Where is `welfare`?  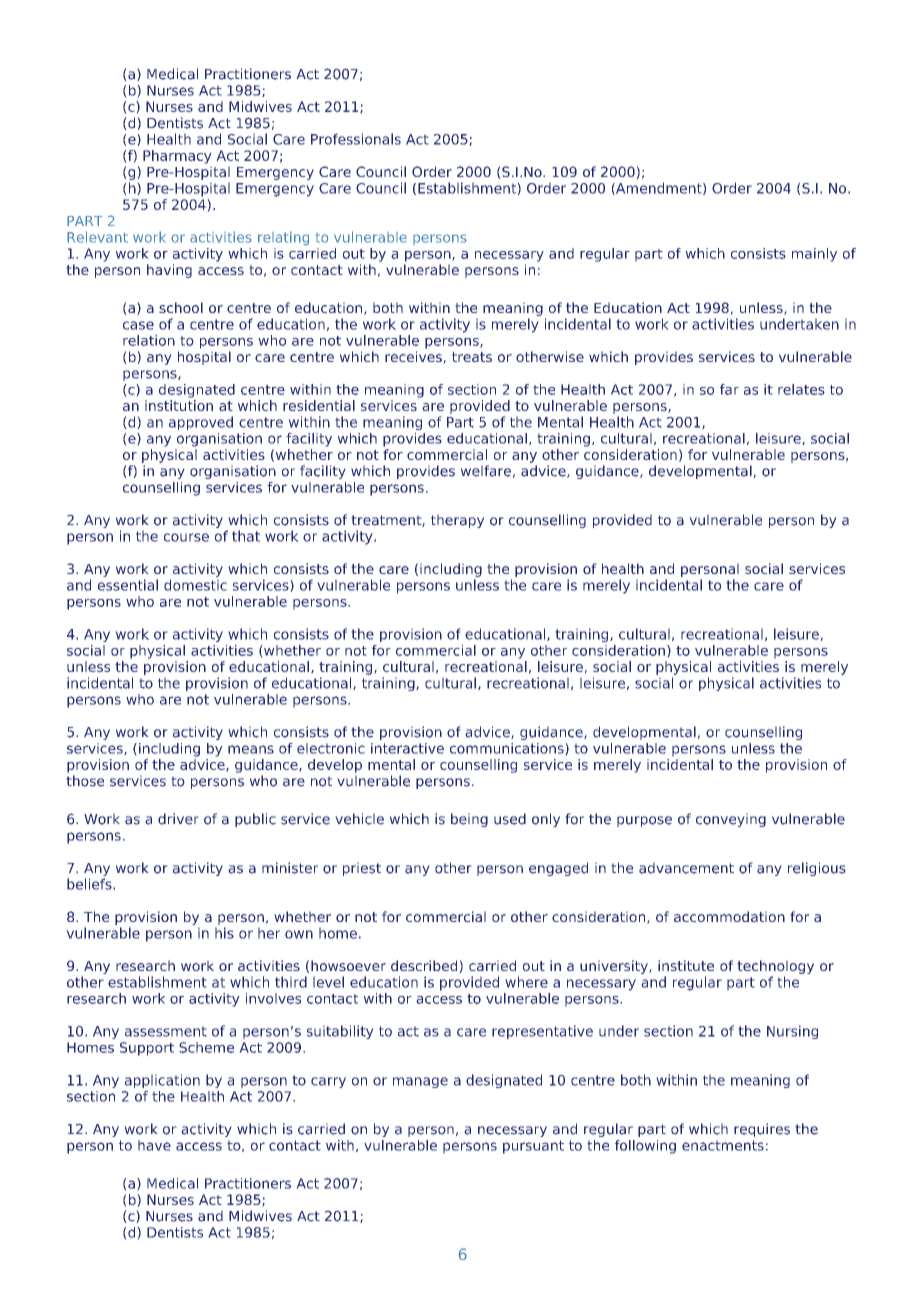
welfare is located at coordinates (486, 471).
